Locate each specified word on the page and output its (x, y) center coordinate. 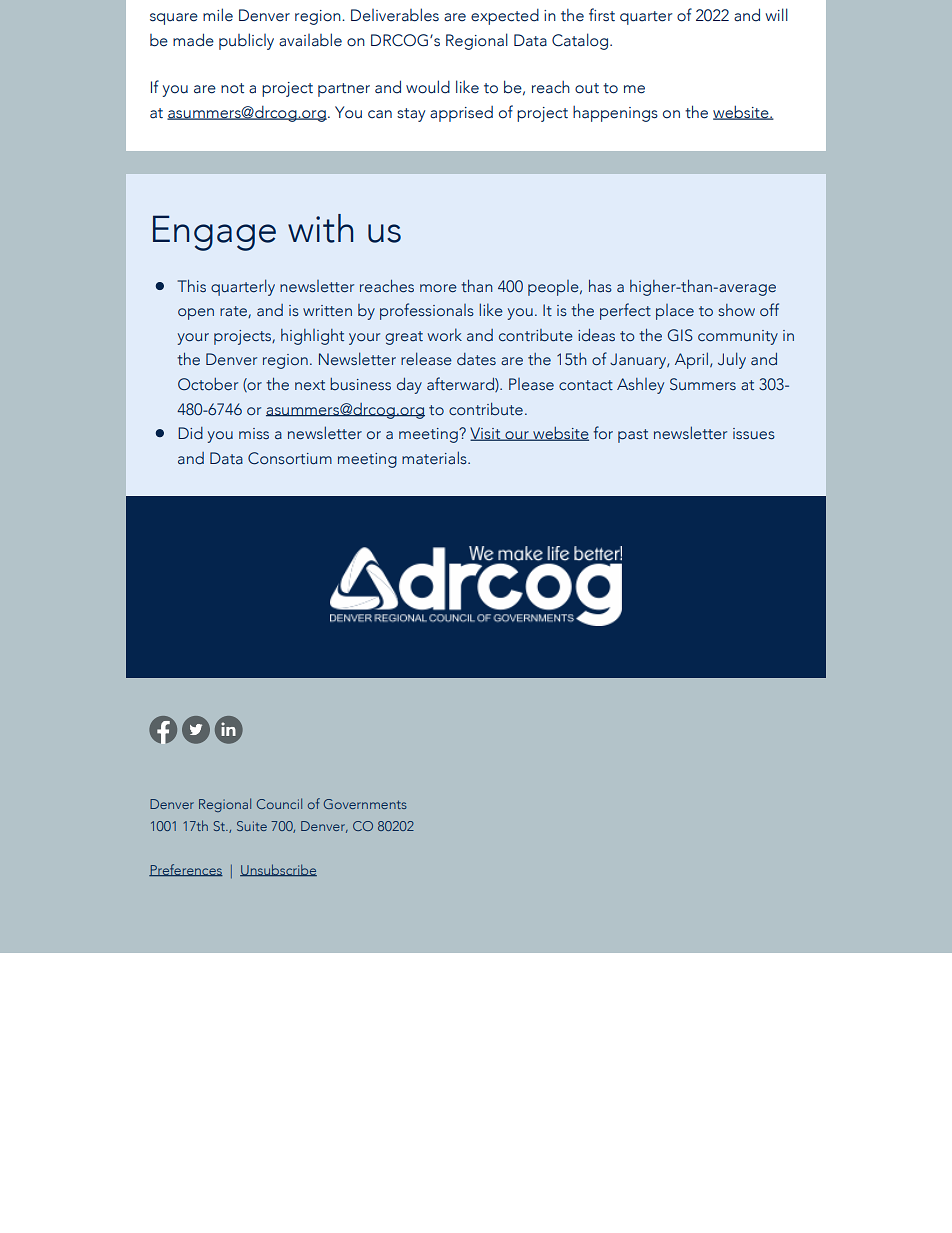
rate (234, 312)
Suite (252, 826)
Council (279, 803)
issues (754, 434)
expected (505, 17)
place (675, 312)
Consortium (290, 458)
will (776, 14)
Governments (365, 804)
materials (435, 458)
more (438, 288)
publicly (246, 41)
